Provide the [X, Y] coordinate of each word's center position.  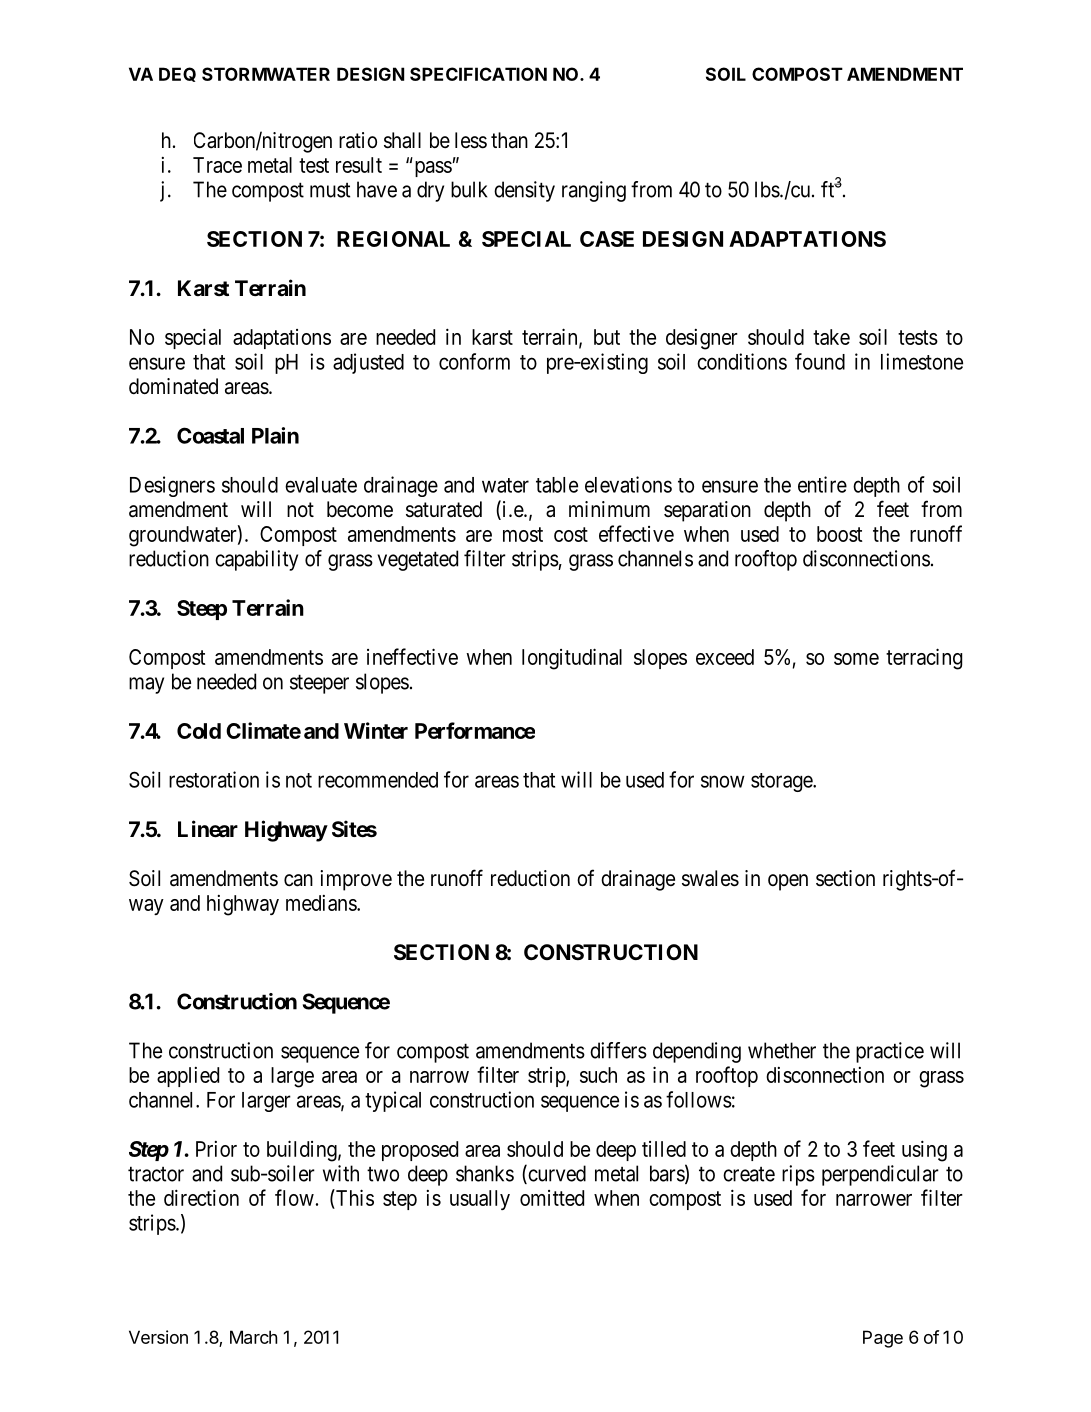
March [253, 1337]
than [509, 140]
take [831, 337]
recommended [378, 780]
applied [188, 1077]
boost [839, 534]
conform [474, 361]
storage [782, 782]
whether [782, 1050]
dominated [173, 386]
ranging [594, 191]
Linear [208, 829]
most [523, 534]
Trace [217, 165]
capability [256, 560]
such [598, 1075]
